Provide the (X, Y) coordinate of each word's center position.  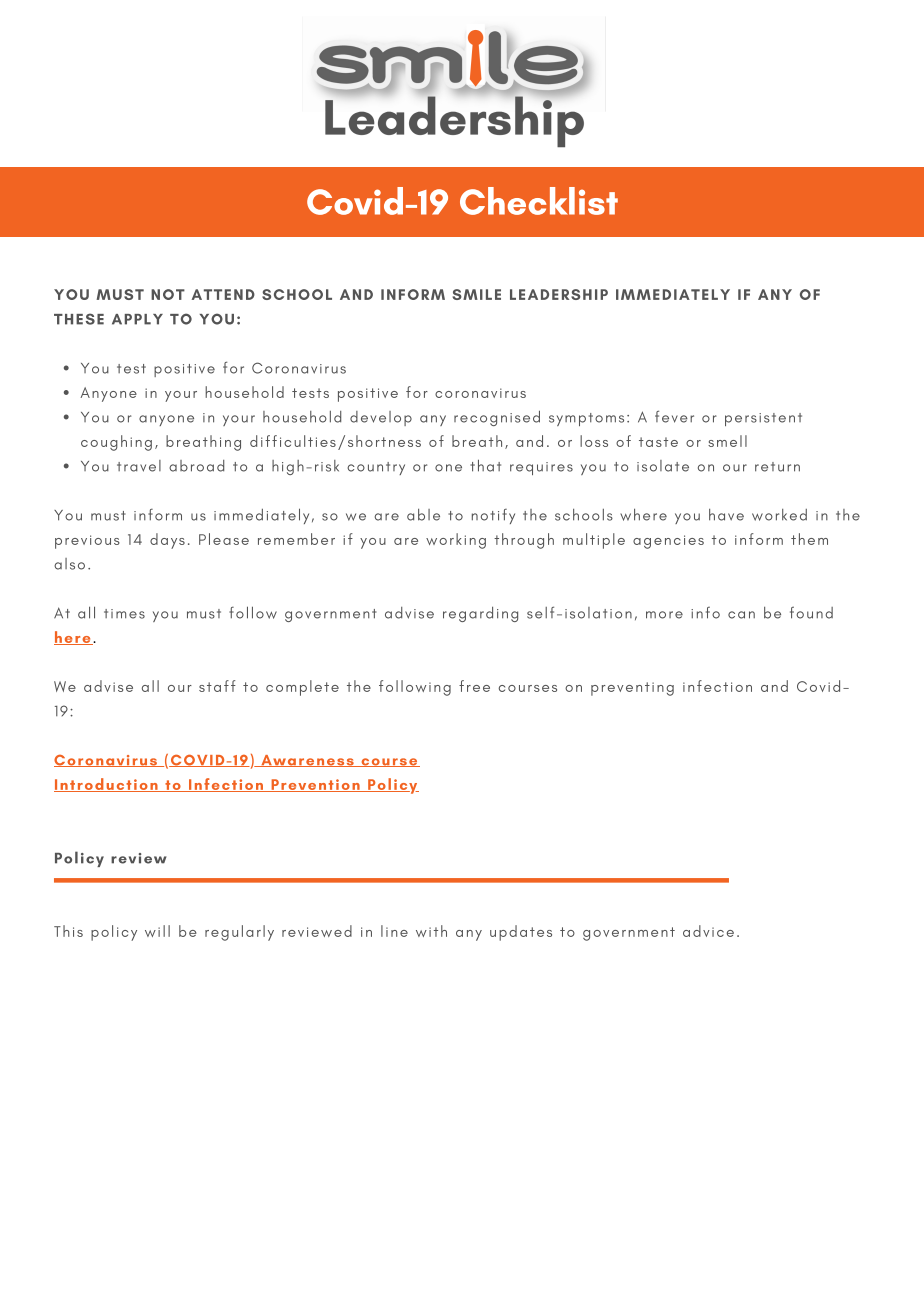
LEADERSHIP (559, 294)
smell (727, 441)
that (485, 465)
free (474, 686)
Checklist (539, 201)
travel (139, 466)
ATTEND (223, 294)
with (431, 931)
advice (708, 931)
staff (217, 686)
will (157, 931)
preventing (632, 689)
